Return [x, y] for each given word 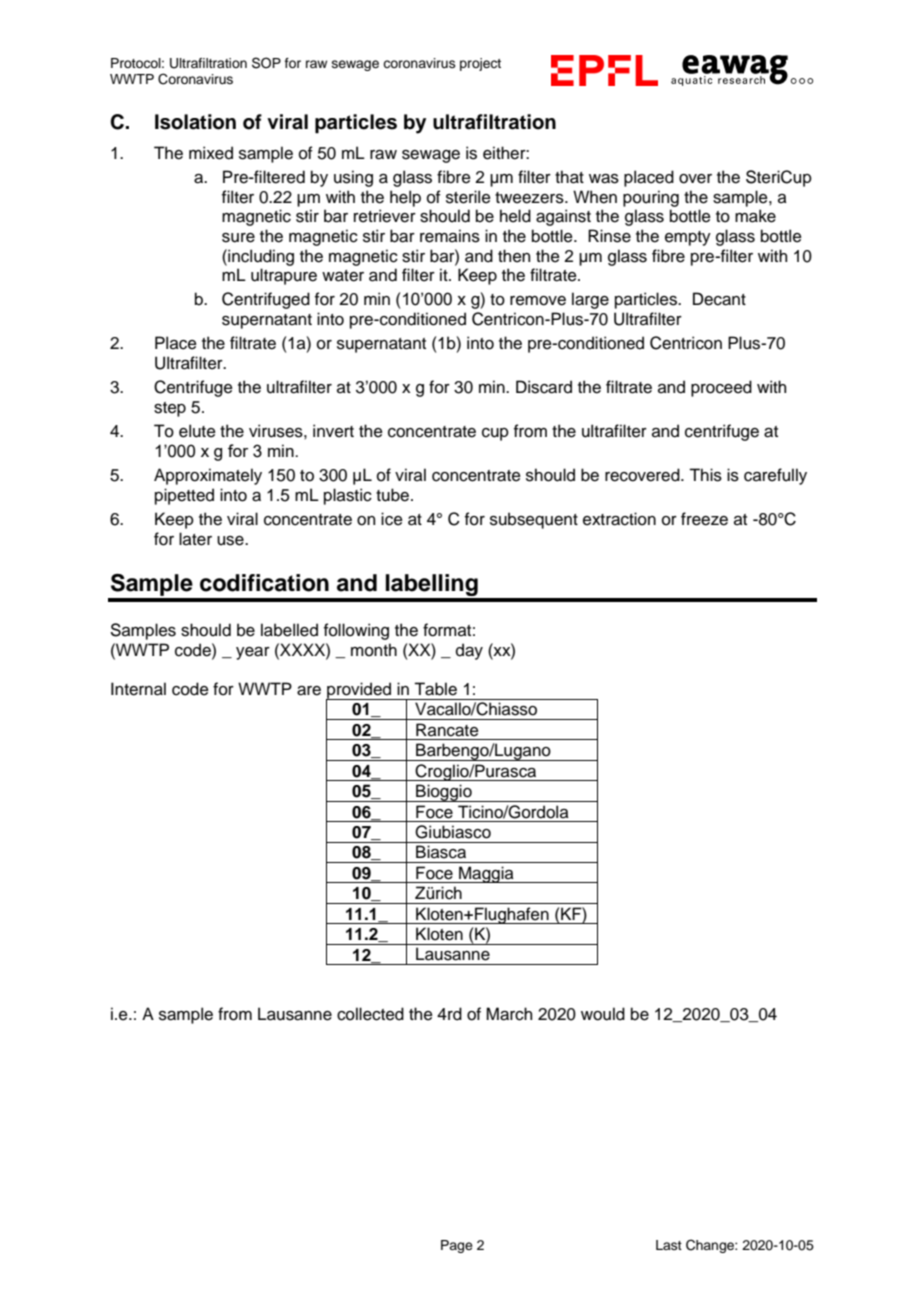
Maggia [486, 874]
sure [238, 238]
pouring [651, 198]
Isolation [195, 122]
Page [457, 1246]
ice [392, 519]
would [603, 1014]
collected [370, 1014]
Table [435, 689]
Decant [719, 299]
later [195, 539]
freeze [704, 519]
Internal [138, 689]
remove [538, 301]
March [509, 1014]
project [480, 64]
